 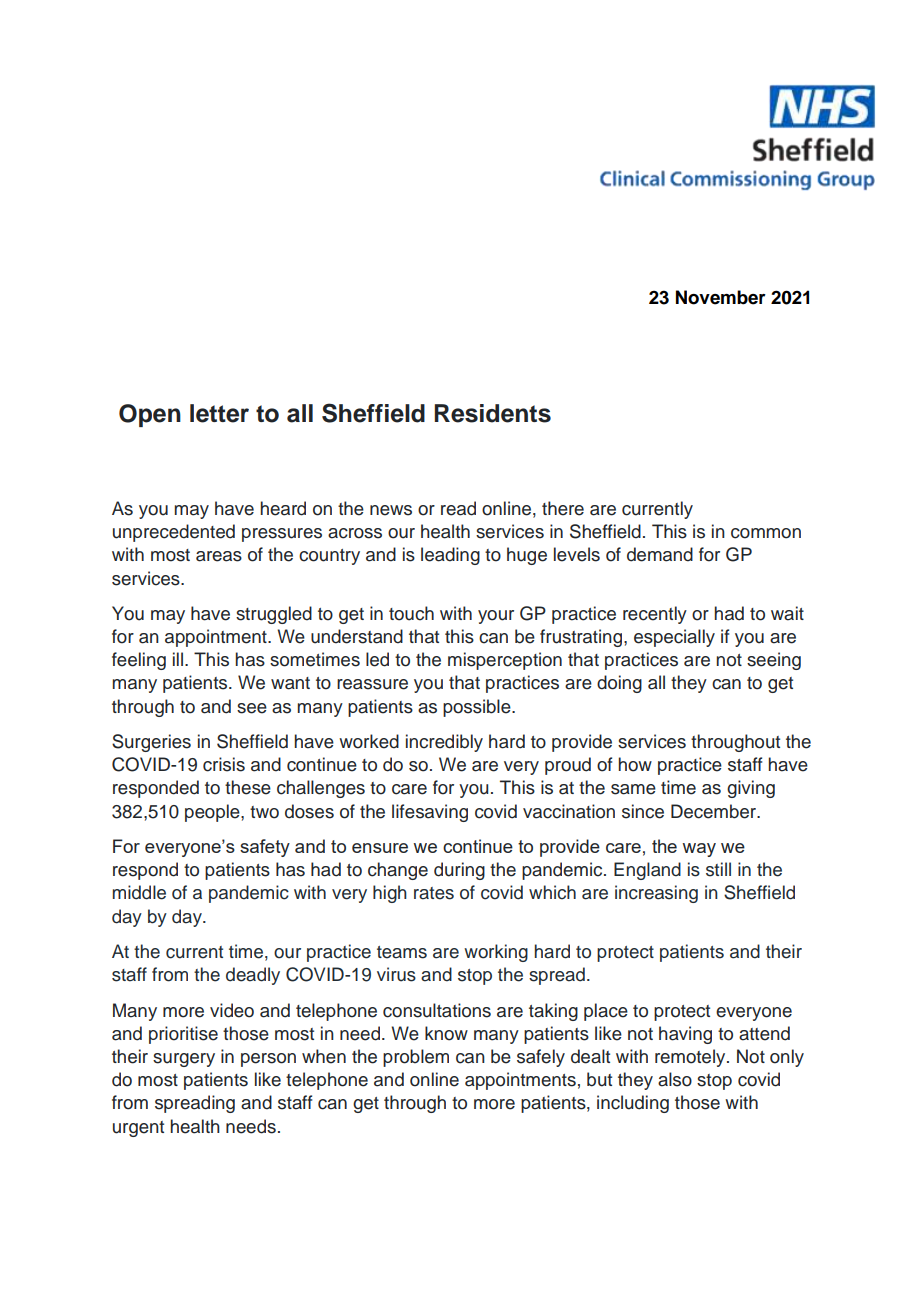 What do you see at coordinates (619, 684) in the screenshot?
I see `doing` at bounding box center [619, 684].
